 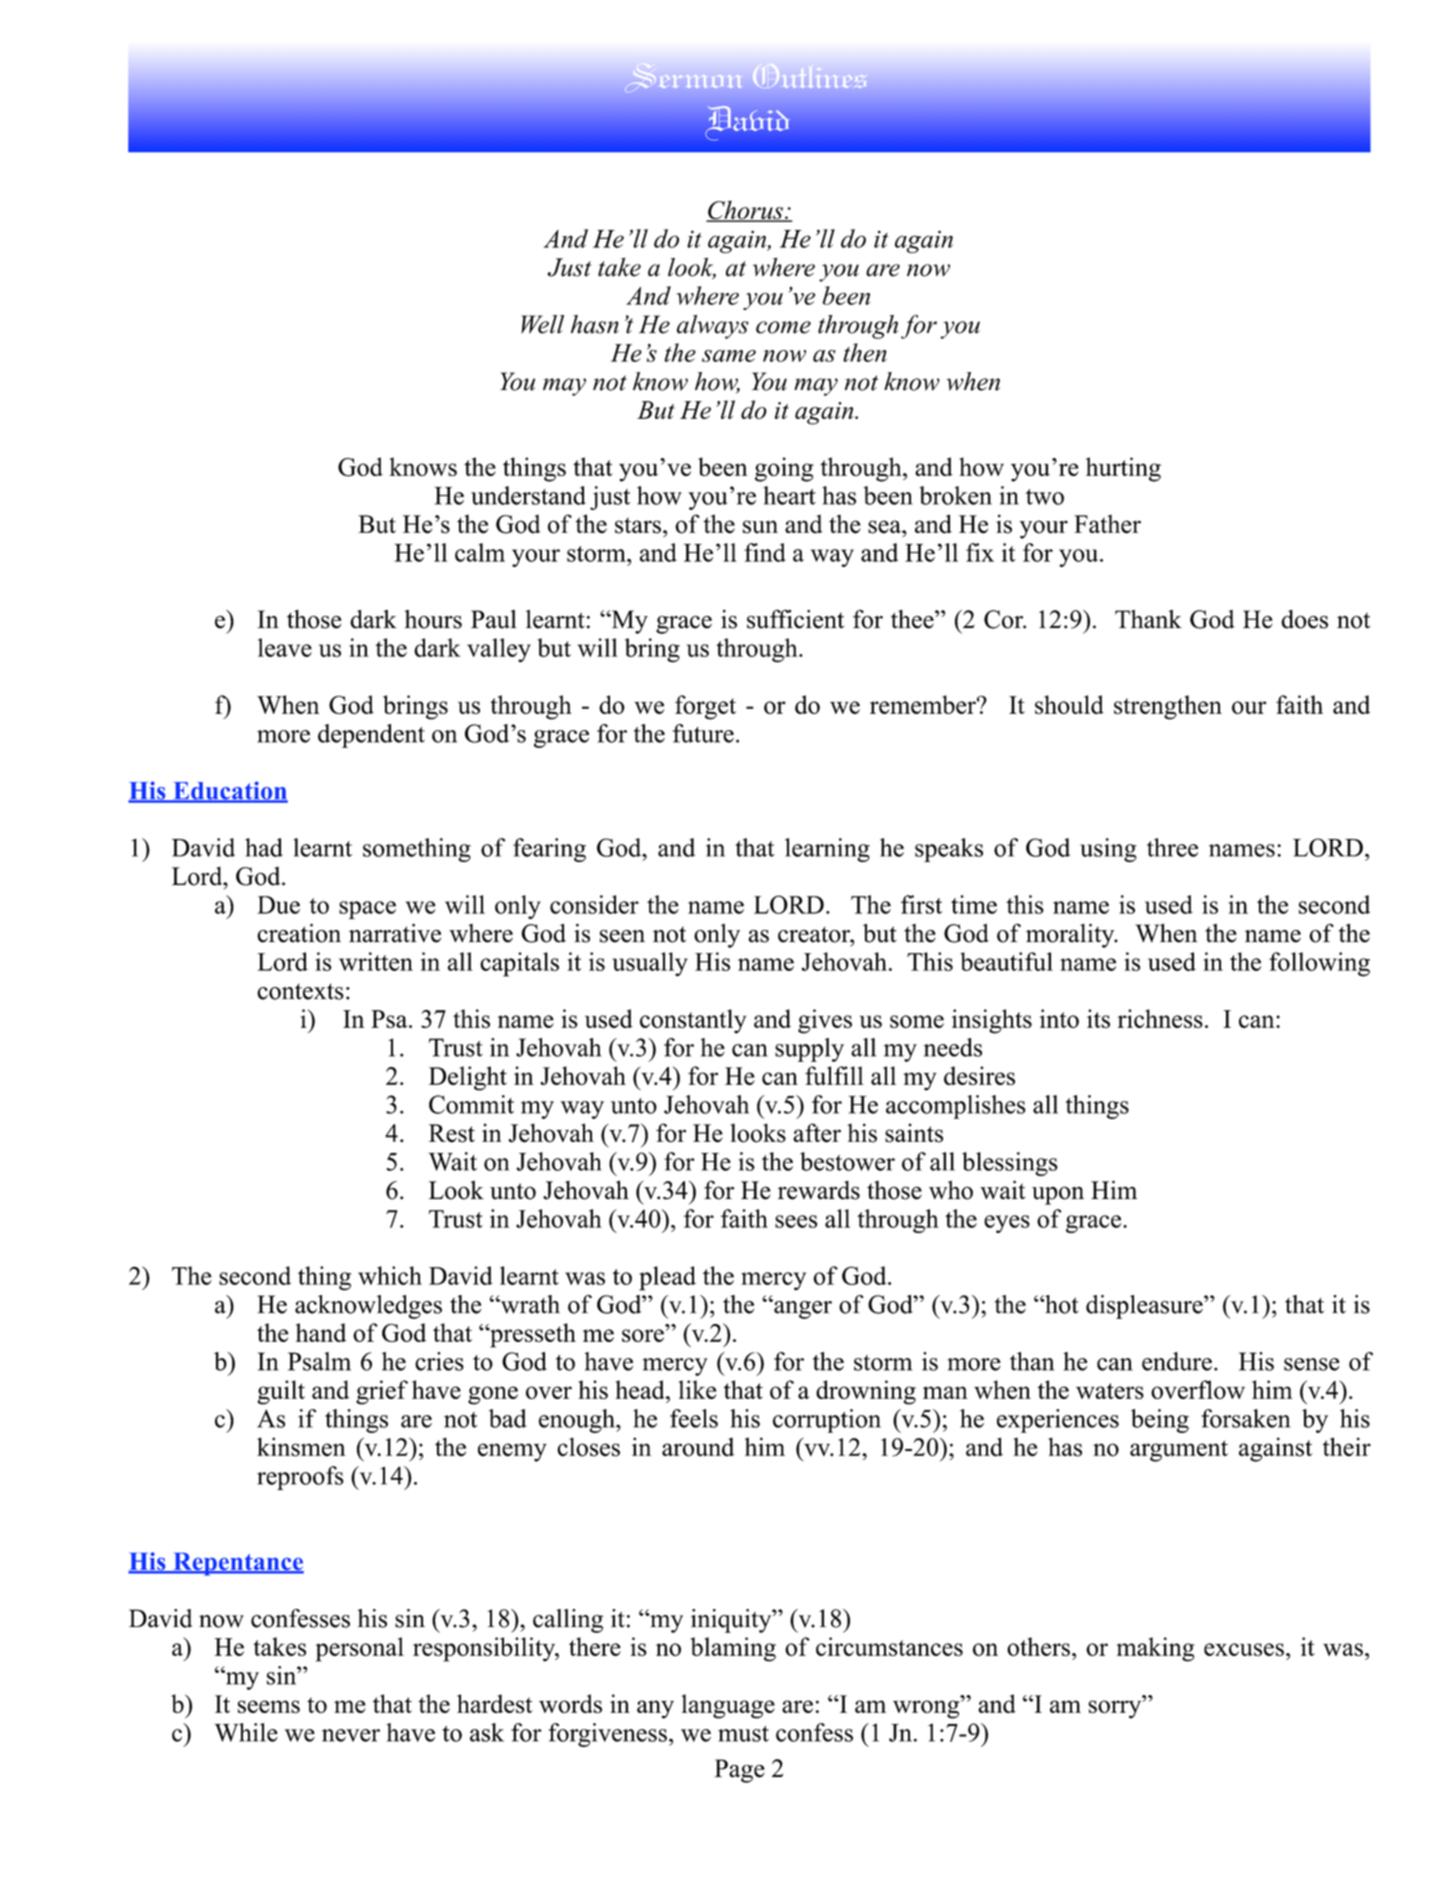 What do you see at coordinates (729, 356) in the screenshot?
I see `same` at bounding box center [729, 356].
